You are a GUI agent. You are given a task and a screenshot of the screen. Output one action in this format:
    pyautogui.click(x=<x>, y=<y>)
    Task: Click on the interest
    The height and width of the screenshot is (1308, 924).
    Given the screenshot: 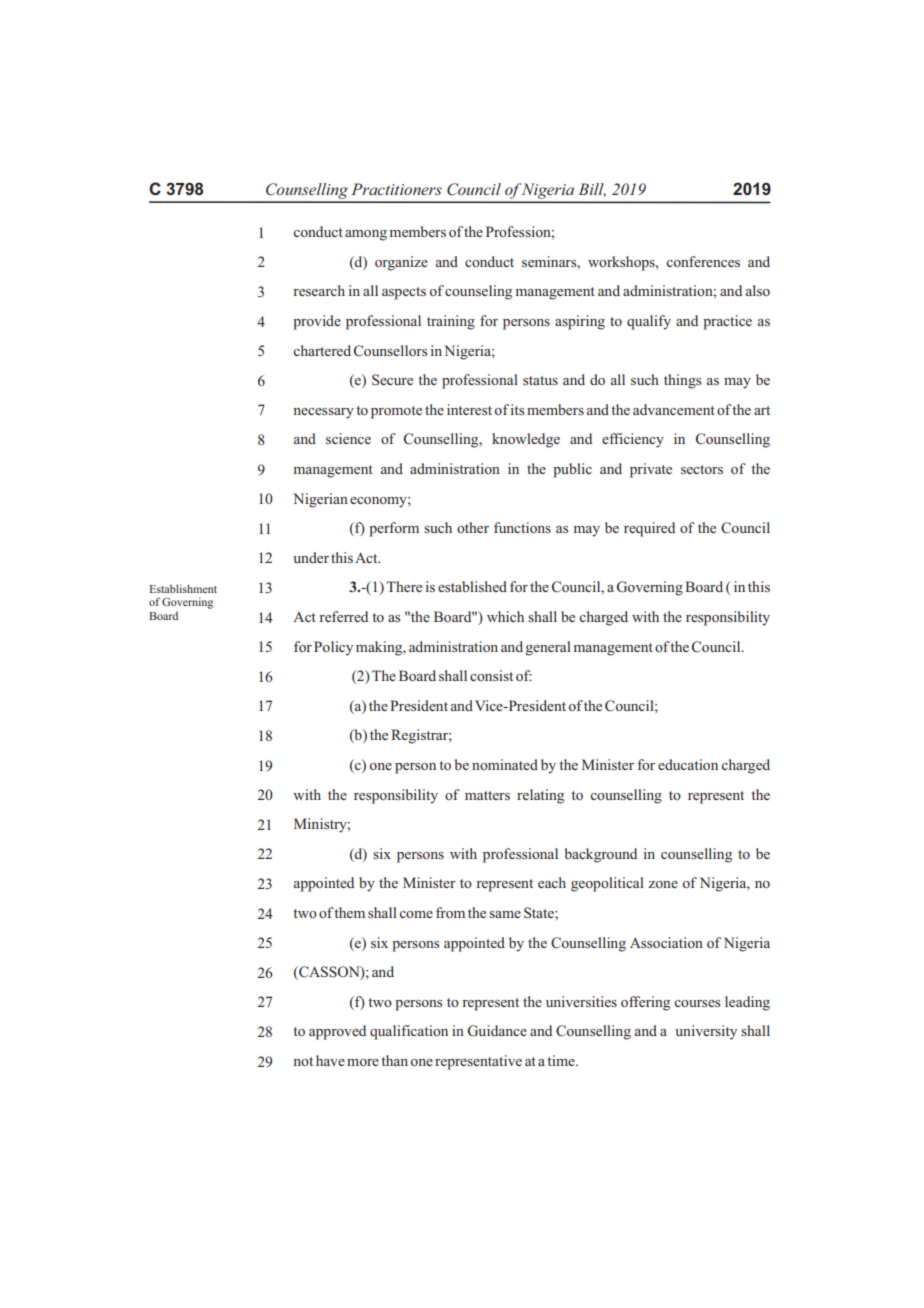 What is the action you would take?
    pyautogui.click(x=469, y=409)
